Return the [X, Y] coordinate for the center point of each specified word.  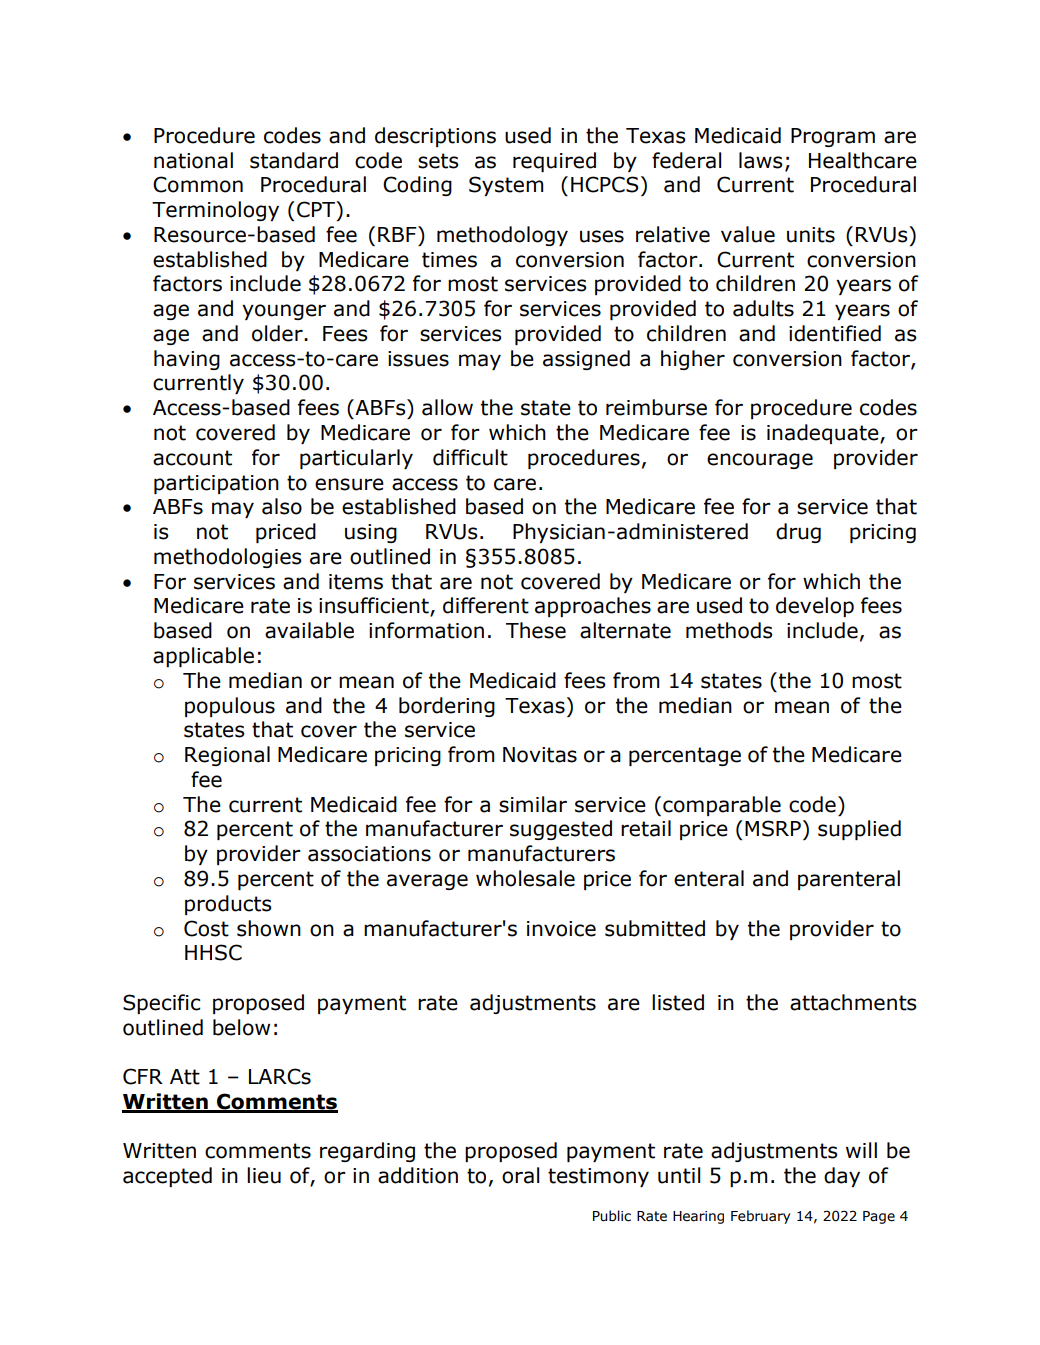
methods [729, 630]
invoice [561, 929]
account [192, 458]
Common [198, 184]
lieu [264, 1175]
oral [520, 1175]
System [506, 186]
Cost [206, 928]
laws [761, 160]
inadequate [824, 434]
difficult [470, 457]
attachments [853, 1002]
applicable [203, 657]
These [536, 630]
